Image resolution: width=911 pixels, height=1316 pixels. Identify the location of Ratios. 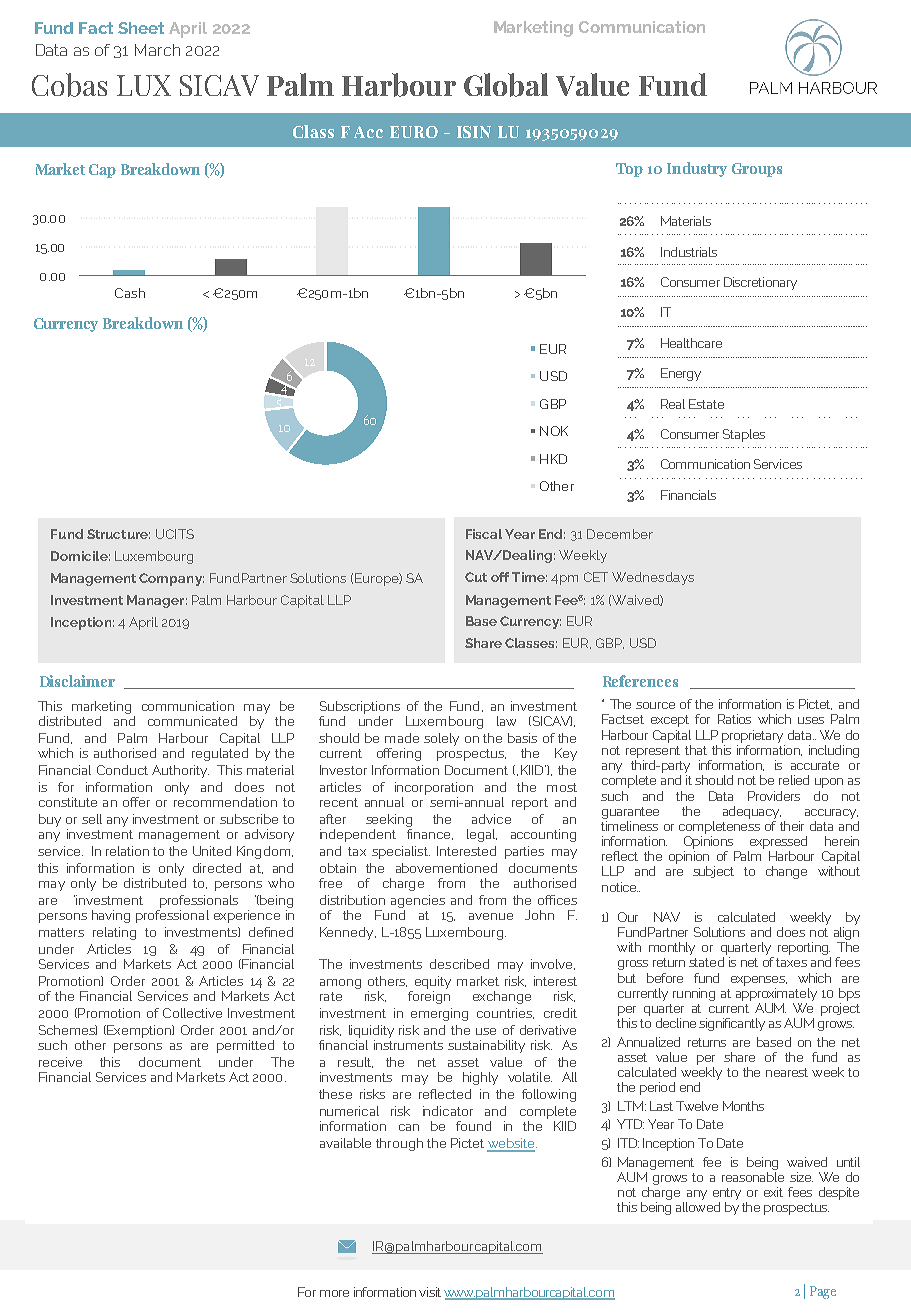
(734, 719).
